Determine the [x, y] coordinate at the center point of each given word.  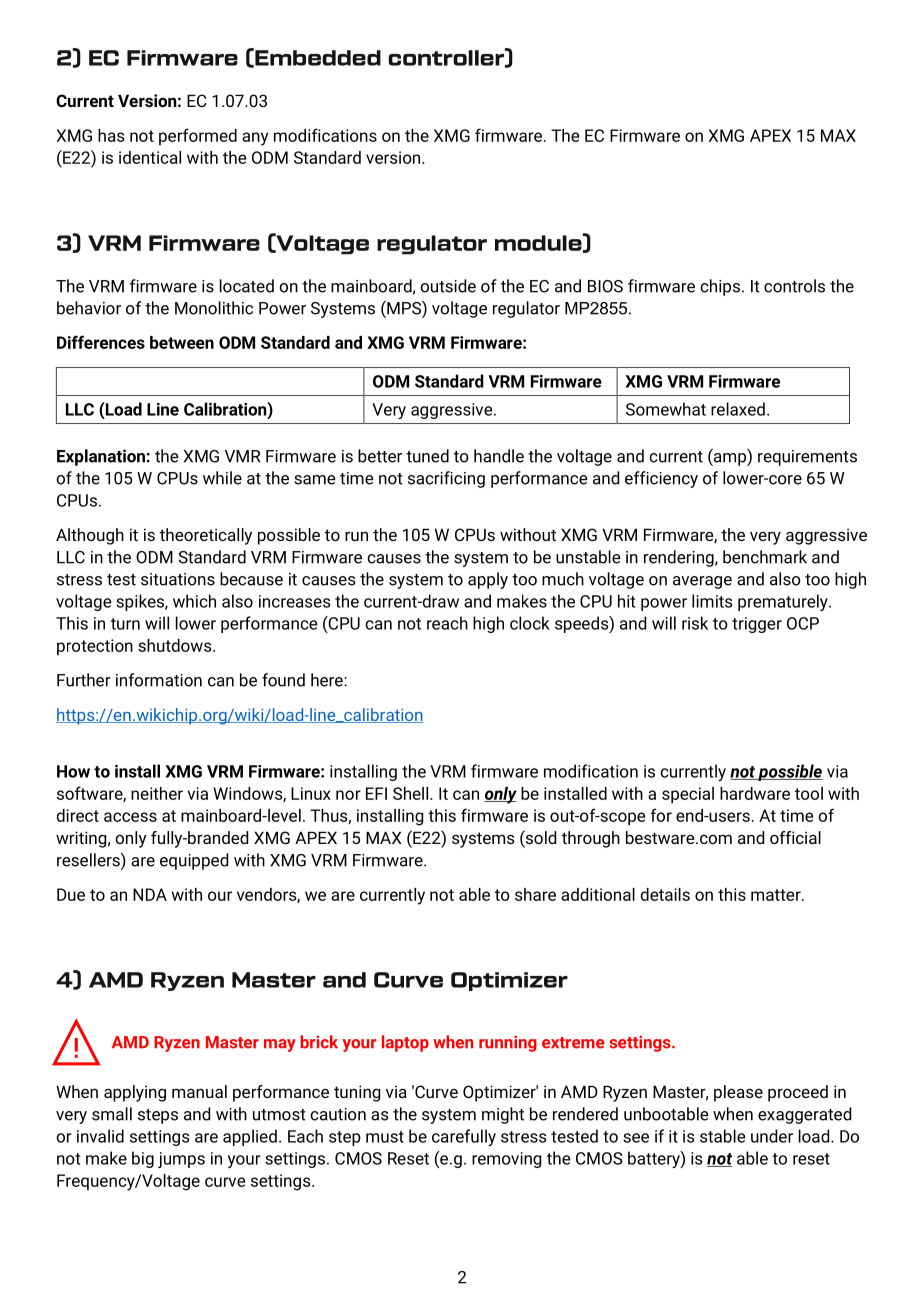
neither [157, 793]
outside [448, 286]
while [222, 478]
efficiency [661, 479]
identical [150, 157]
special [688, 795]
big [143, 1159]
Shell [412, 793]
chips [720, 287]
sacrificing [446, 479]
